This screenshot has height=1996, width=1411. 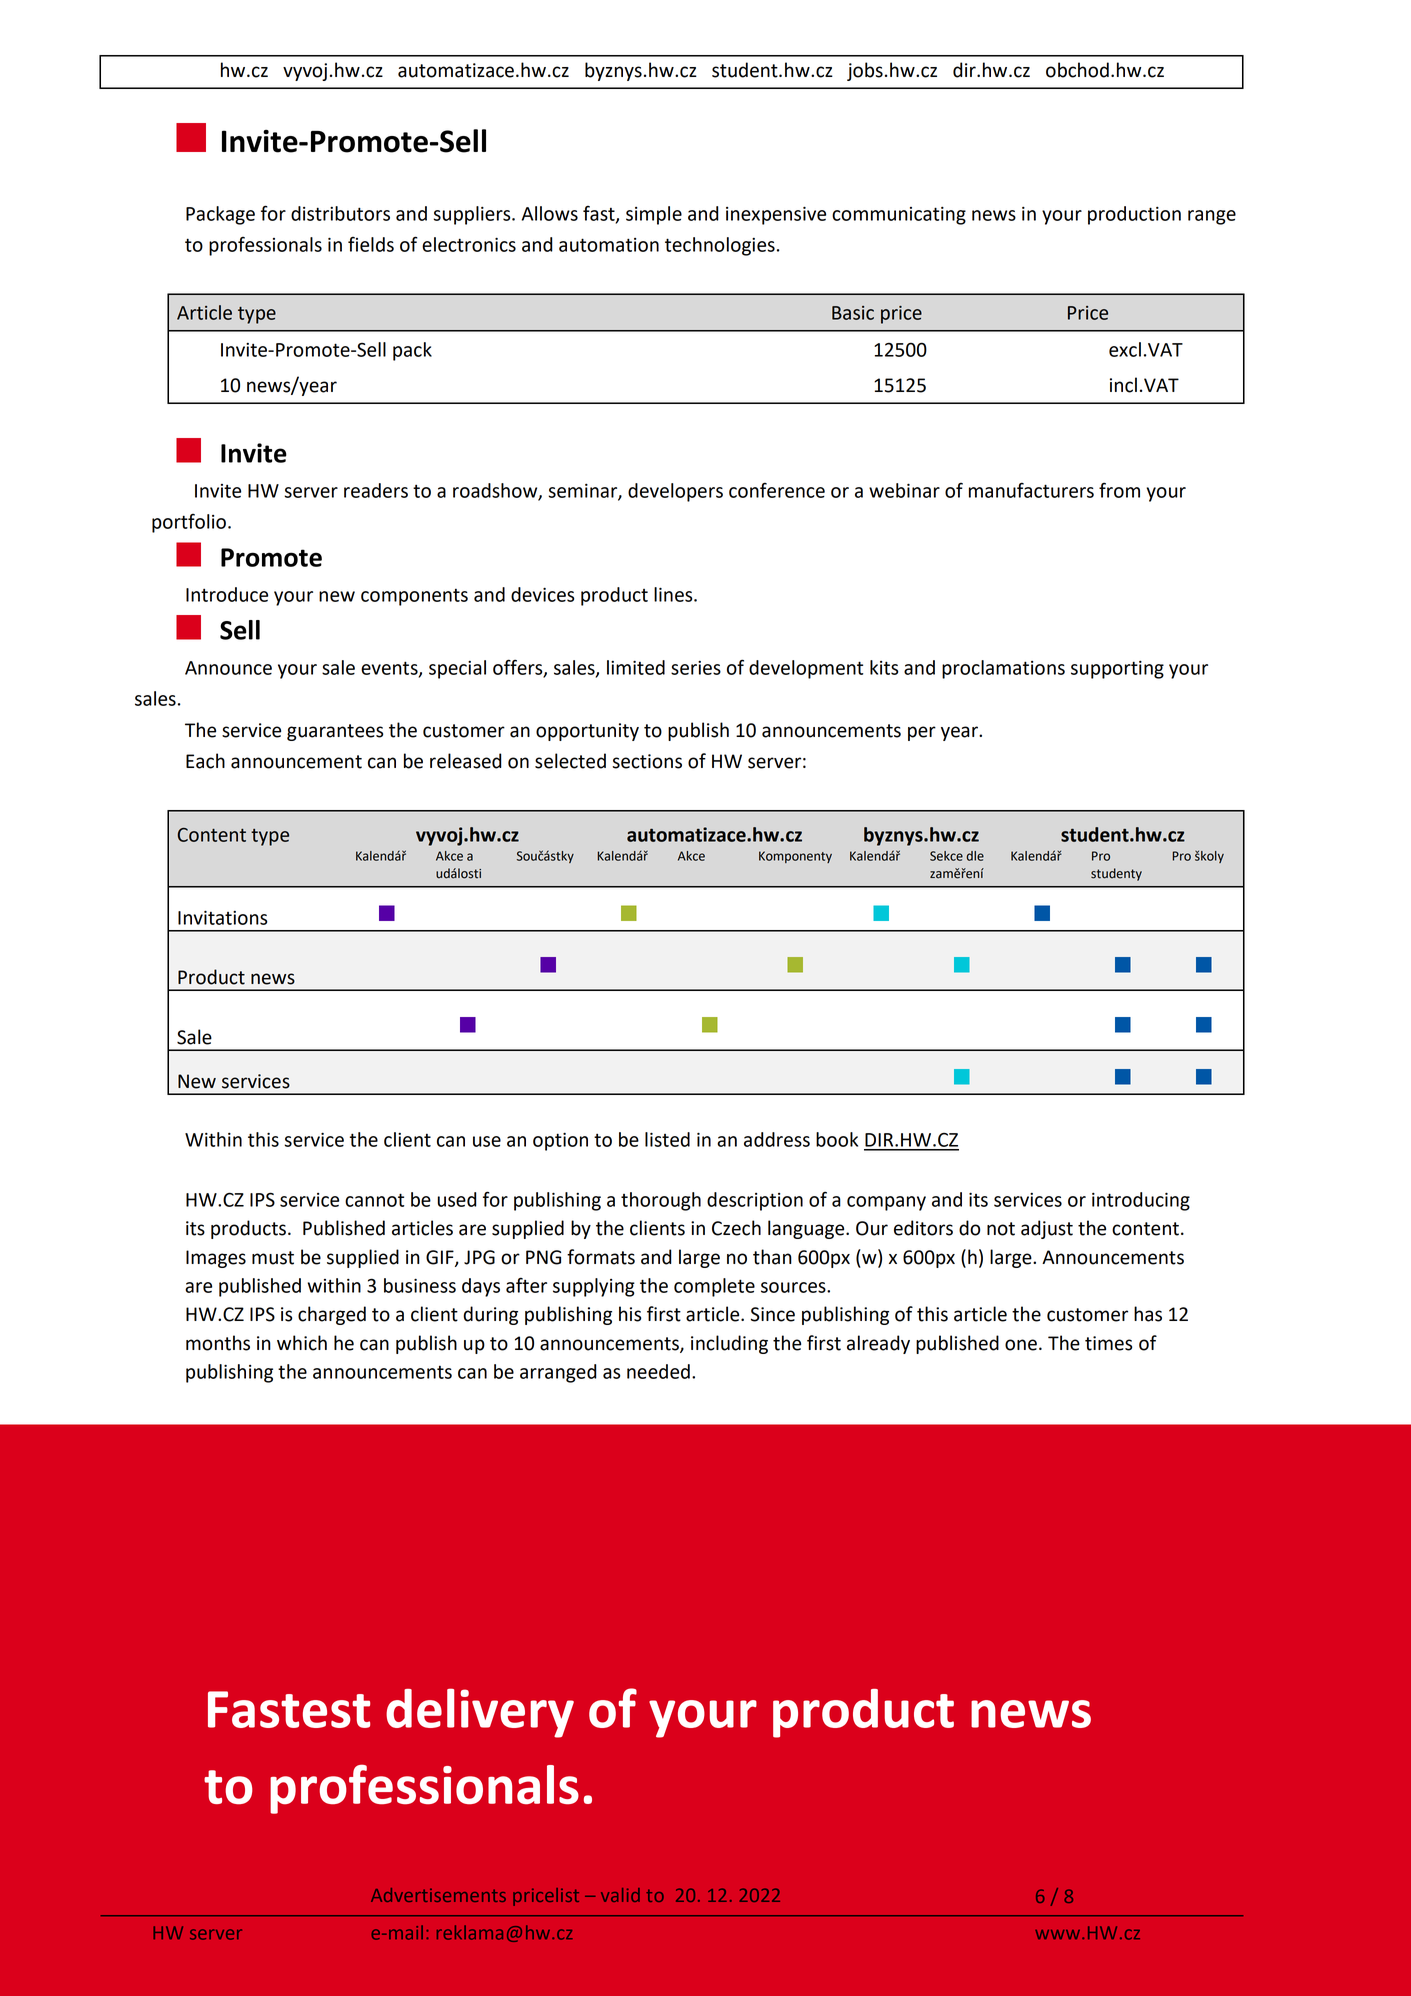 What do you see at coordinates (620, 1895) in the screenshot?
I see `valid` at bounding box center [620, 1895].
